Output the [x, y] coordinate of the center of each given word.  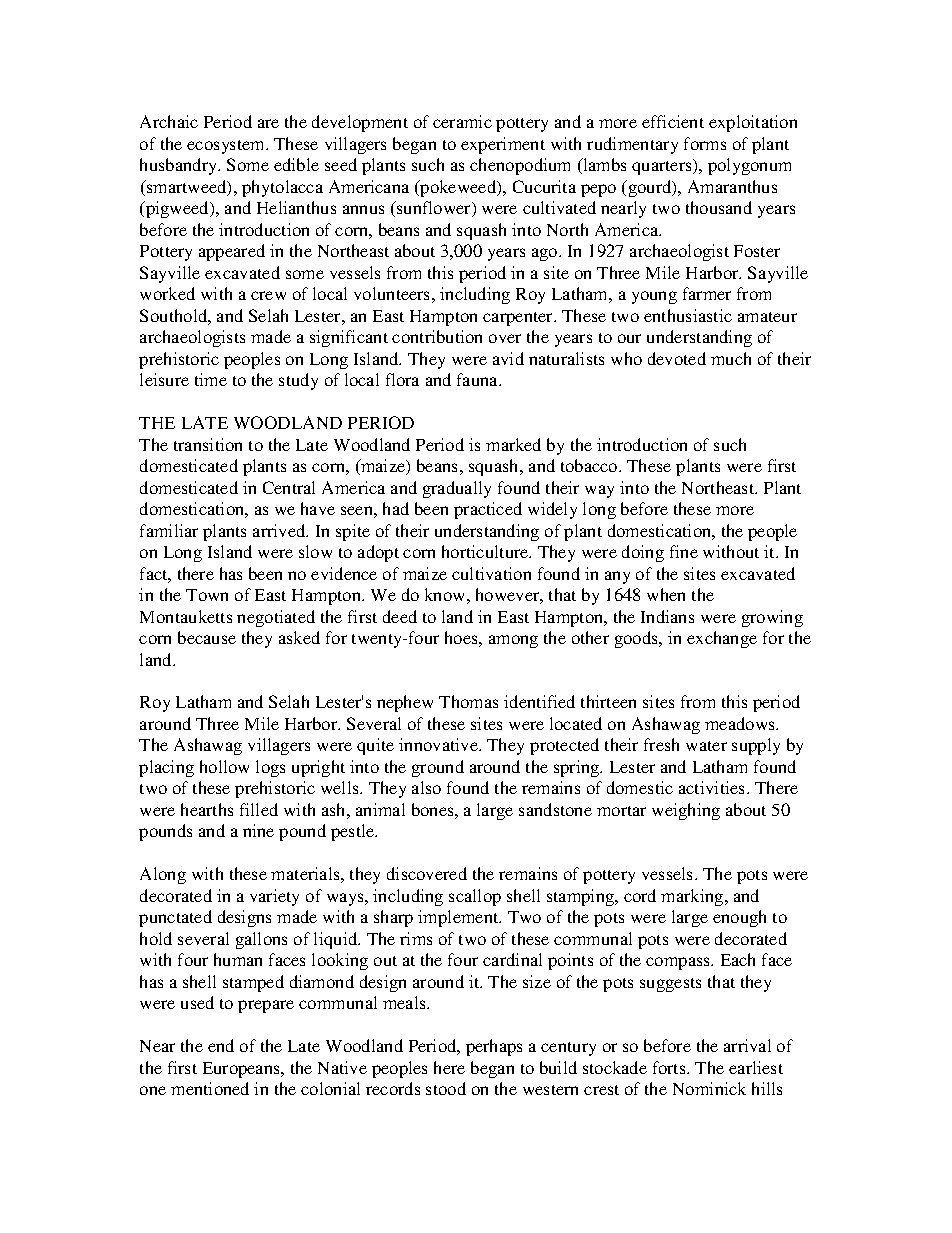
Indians [667, 616]
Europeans [242, 1070]
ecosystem [227, 147]
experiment [503, 145]
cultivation [491, 573]
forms [705, 143]
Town [207, 595]
